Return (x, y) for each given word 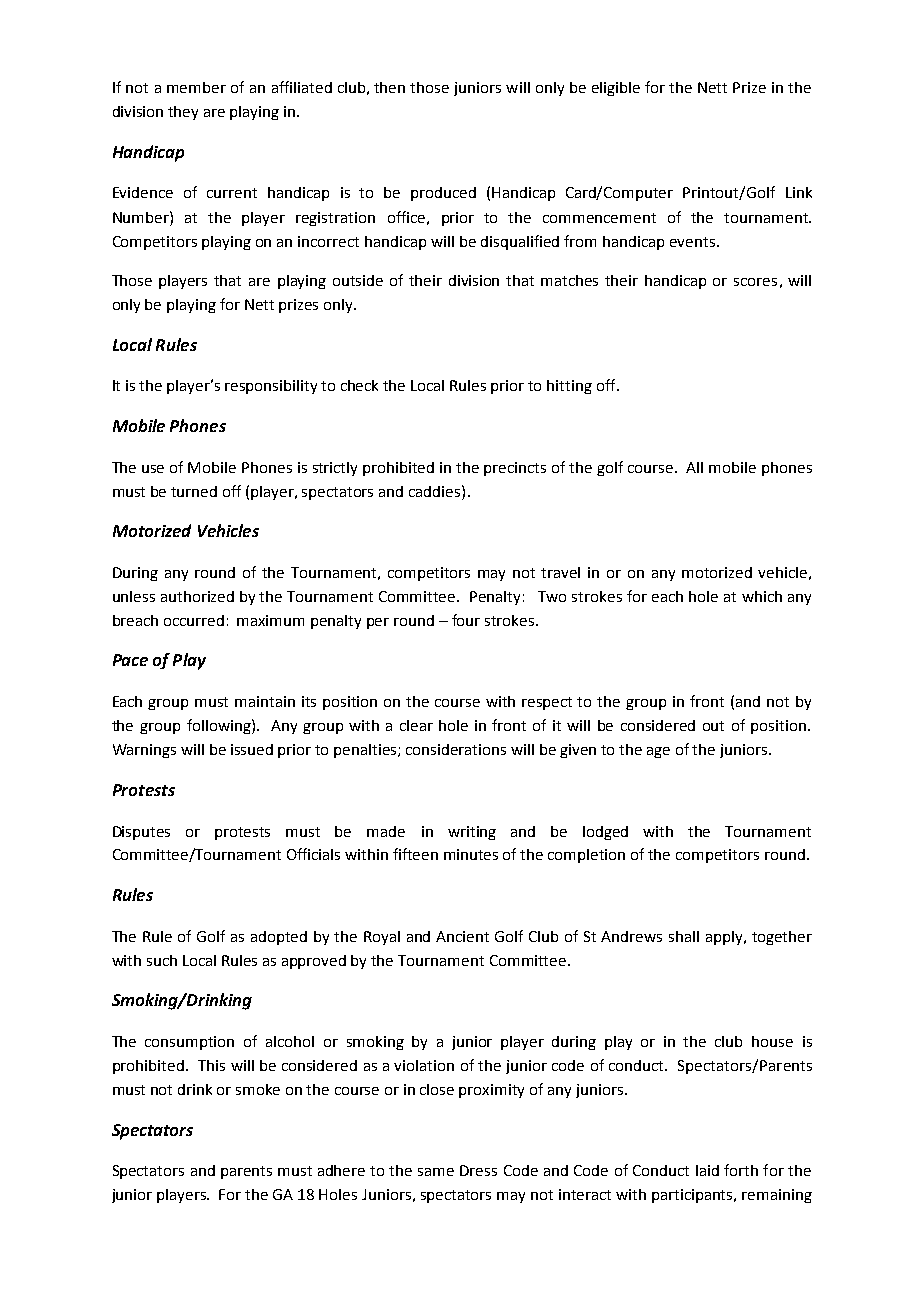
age (658, 752)
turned (194, 491)
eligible (616, 89)
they (183, 113)
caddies (436, 491)
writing (472, 833)
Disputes (141, 833)
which (762, 596)
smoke (258, 1089)
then (389, 87)
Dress (478, 1170)
